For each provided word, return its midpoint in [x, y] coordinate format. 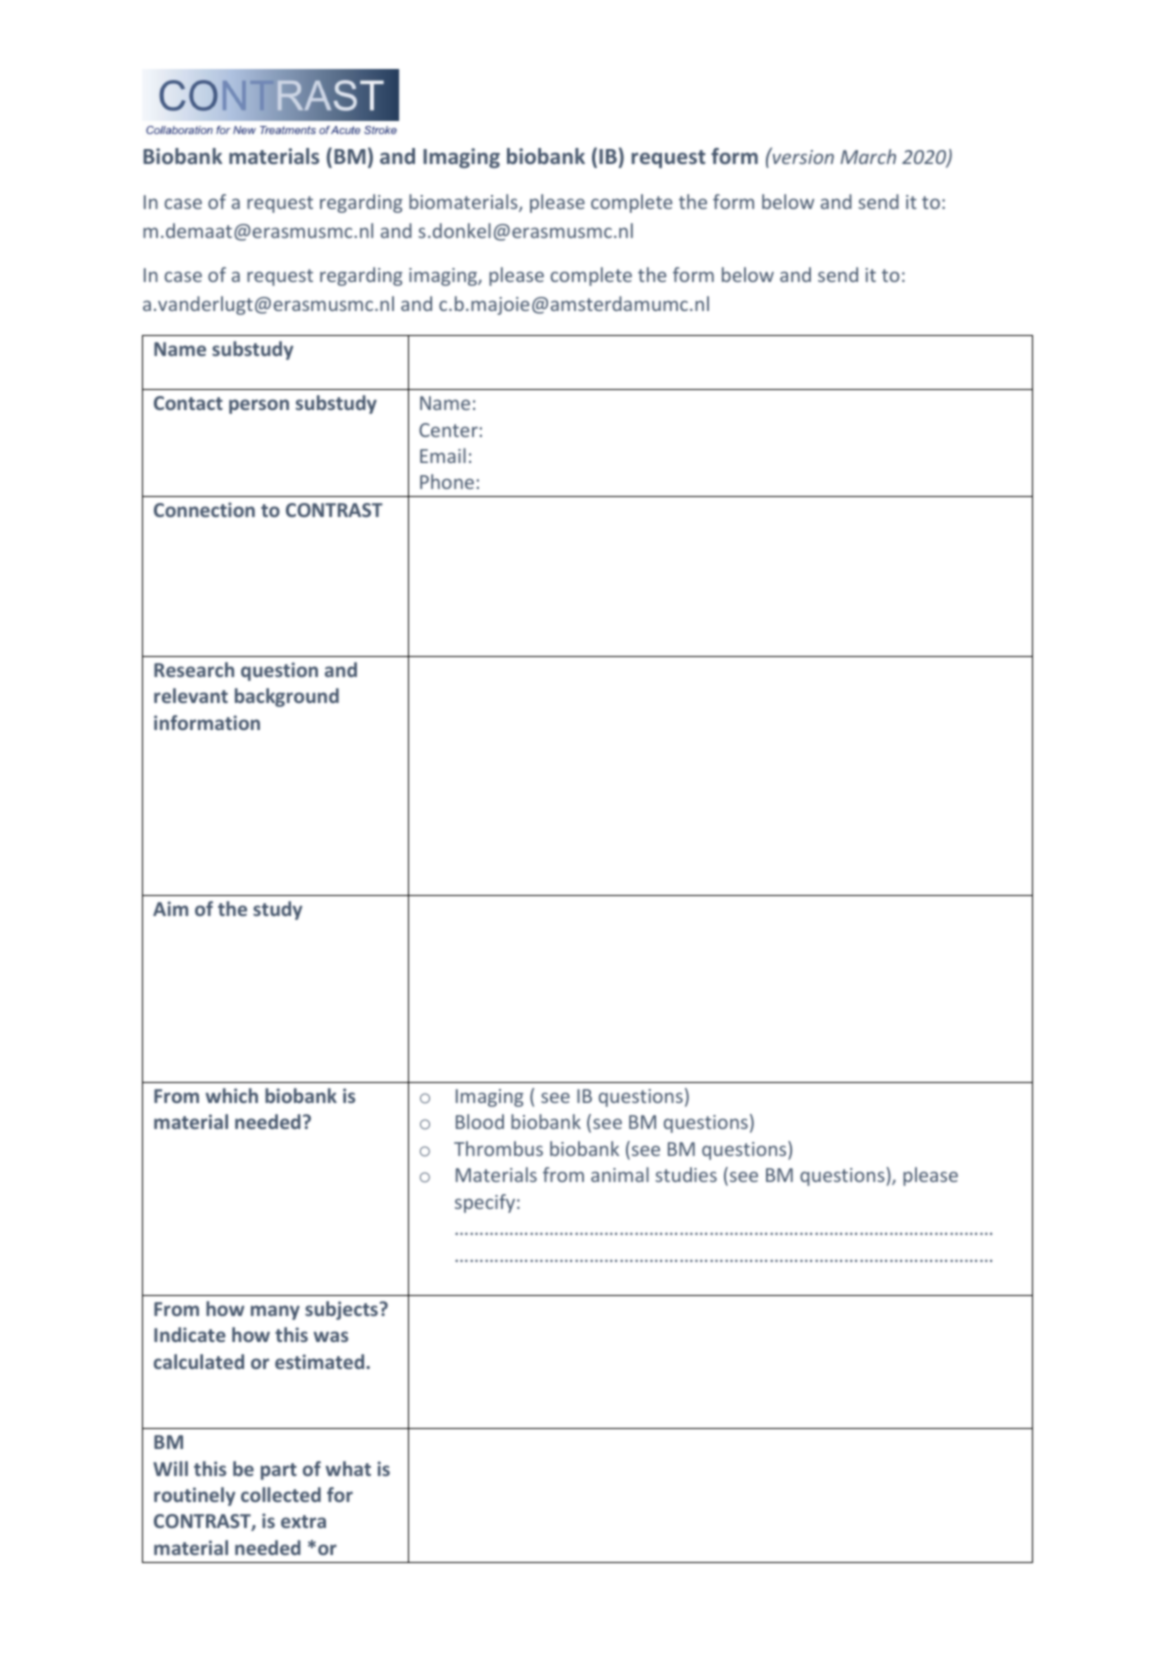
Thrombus [498, 1148]
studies [686, 1174]
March [868, 156]
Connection [204, 509]
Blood [480, 1121]
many [275, 1312]
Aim [170, 908]
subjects [341, 1310]
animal [620, 1174]
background [287, 697]
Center [448, 430]
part [279, 1471]
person [259, 406]
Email [443, 455]
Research [194, 669]
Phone [447, 481]
